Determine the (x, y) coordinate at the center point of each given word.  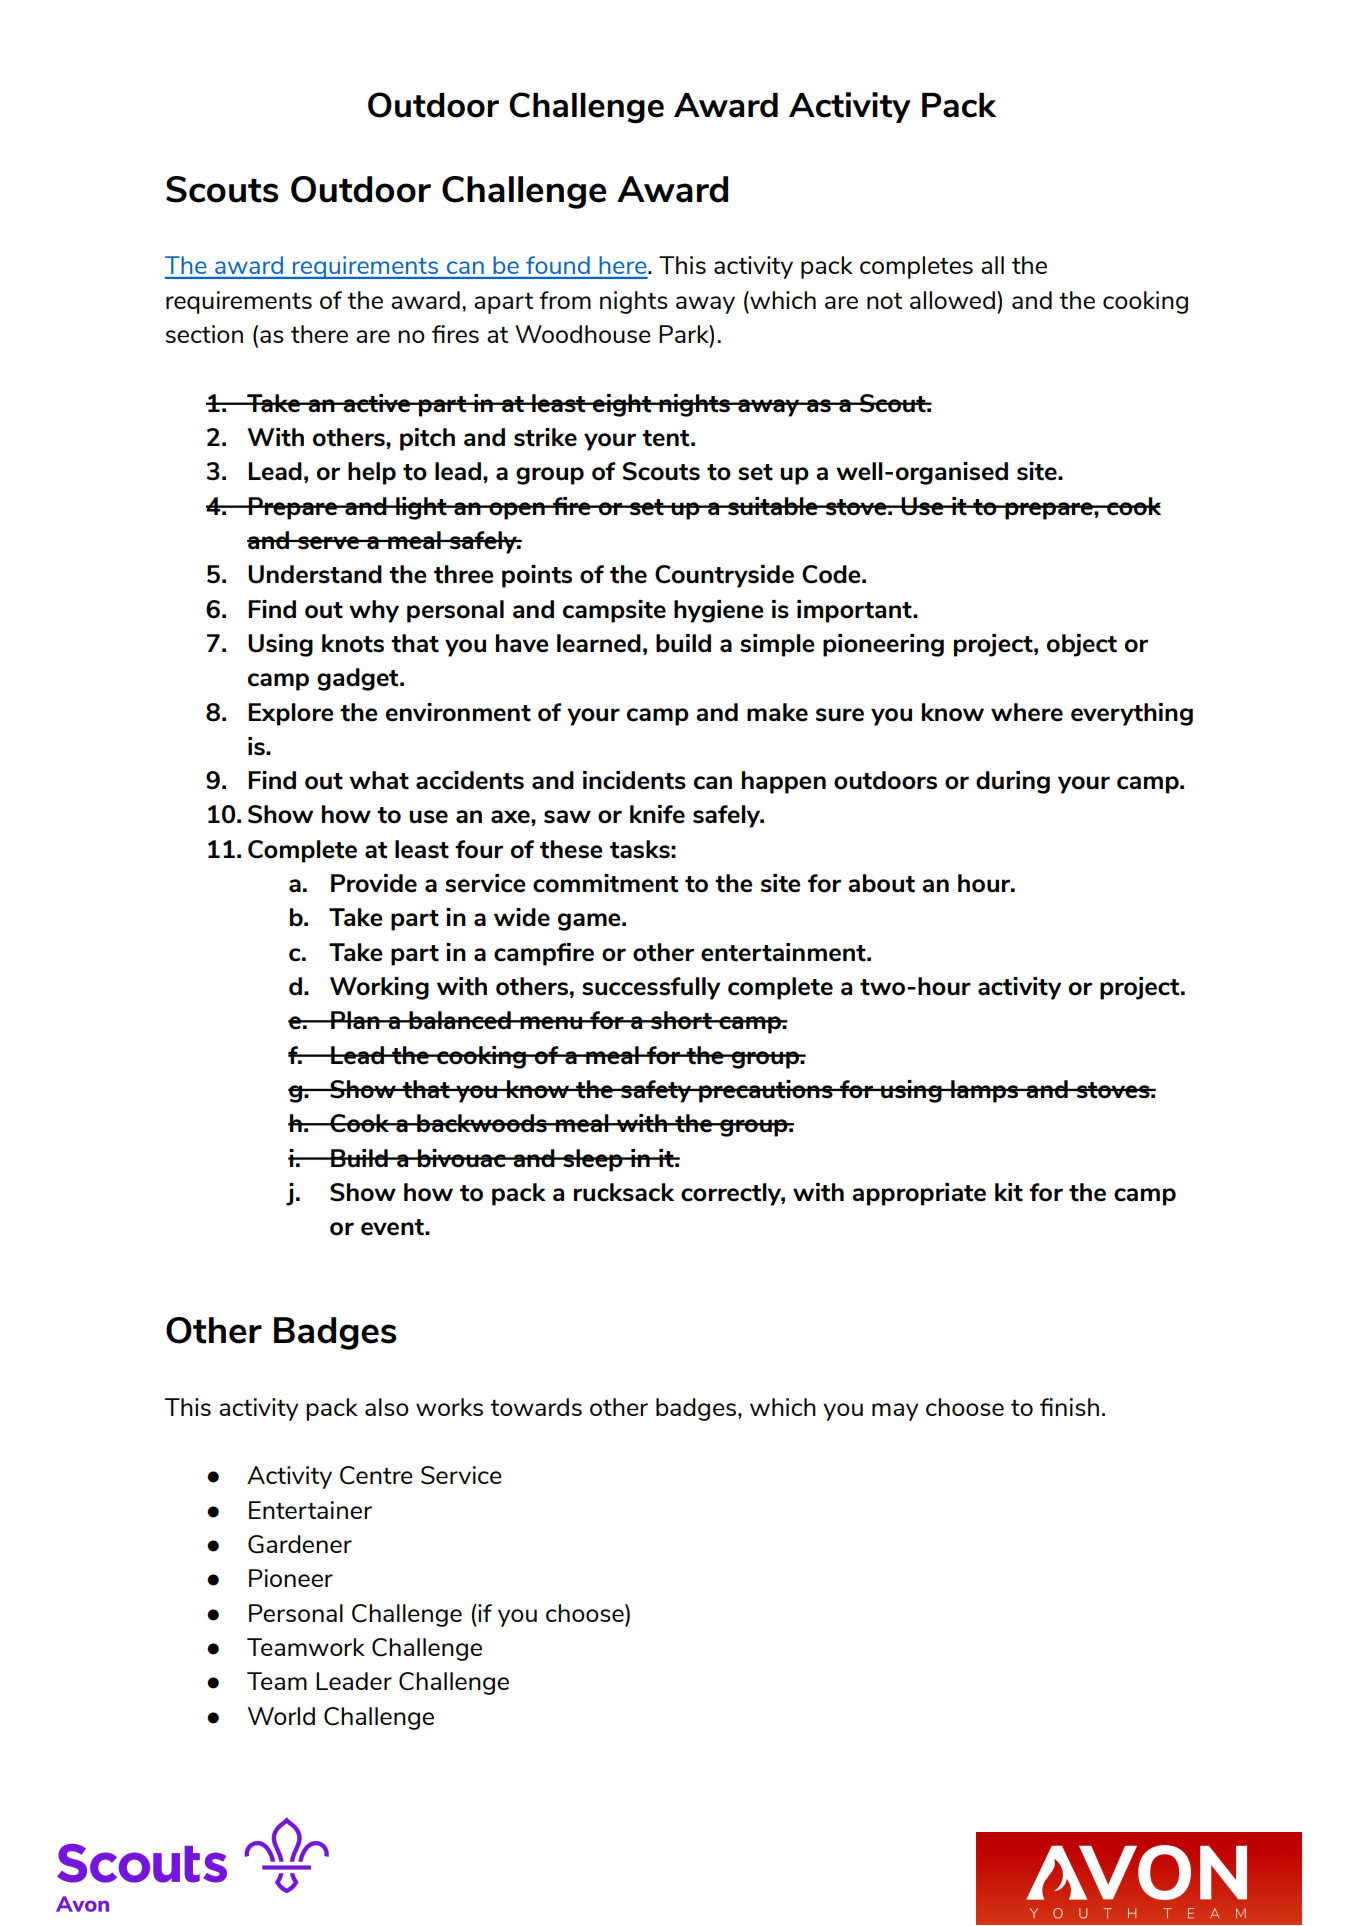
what (379, 780)
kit (1009, 1192)
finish (1069, 1407)
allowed (952, 300)
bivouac (462, 1158)
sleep (593, 1160)
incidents (634, 780)
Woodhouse (583, 334)
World (281, 1716)
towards (536, 1407)
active (377, 403)
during (1013, 782)
